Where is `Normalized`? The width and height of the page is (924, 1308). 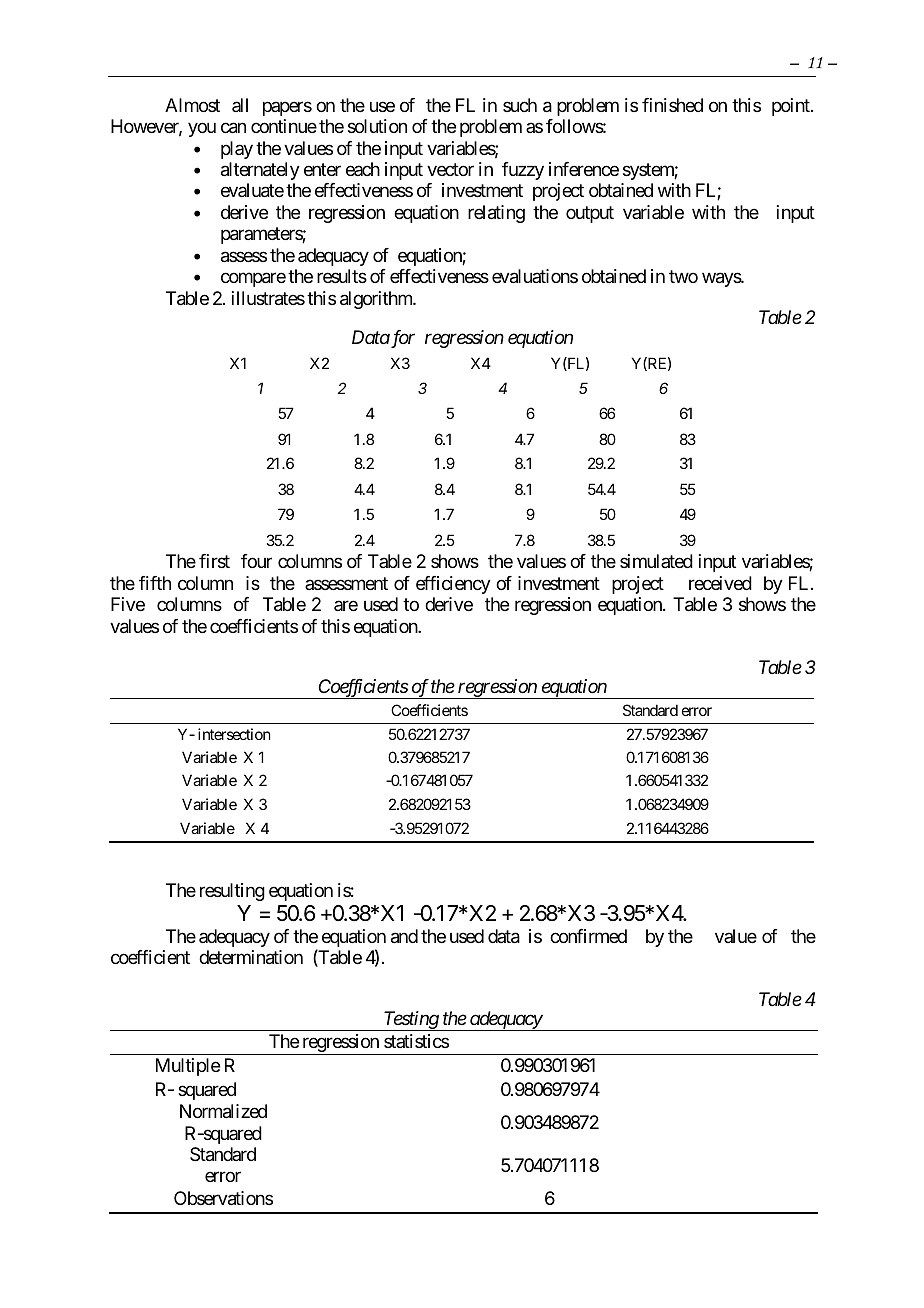
Normalized is located at coordinates (223, 1111).
